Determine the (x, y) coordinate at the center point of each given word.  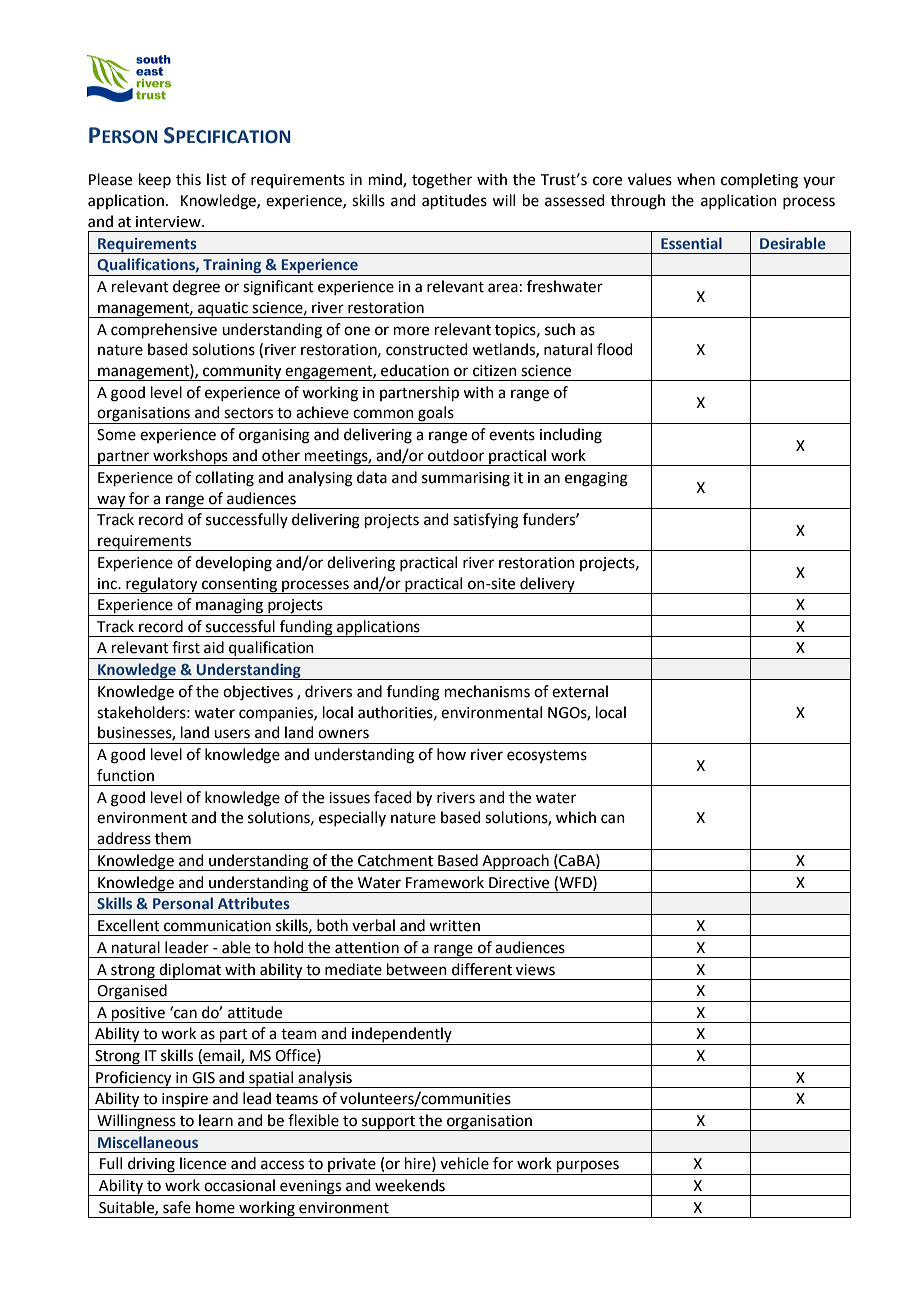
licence (203, 1163)
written (454, 926)
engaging (596, 479)
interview (169, 222)
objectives (258, 693)
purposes (588, 1167)
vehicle (464, 1163)
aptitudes (454, 201)
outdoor (456, 455)
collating (224, 479)
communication (217, 926)
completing (759, 181)
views (535, 970)
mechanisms (487, 691)
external (580, 691)
